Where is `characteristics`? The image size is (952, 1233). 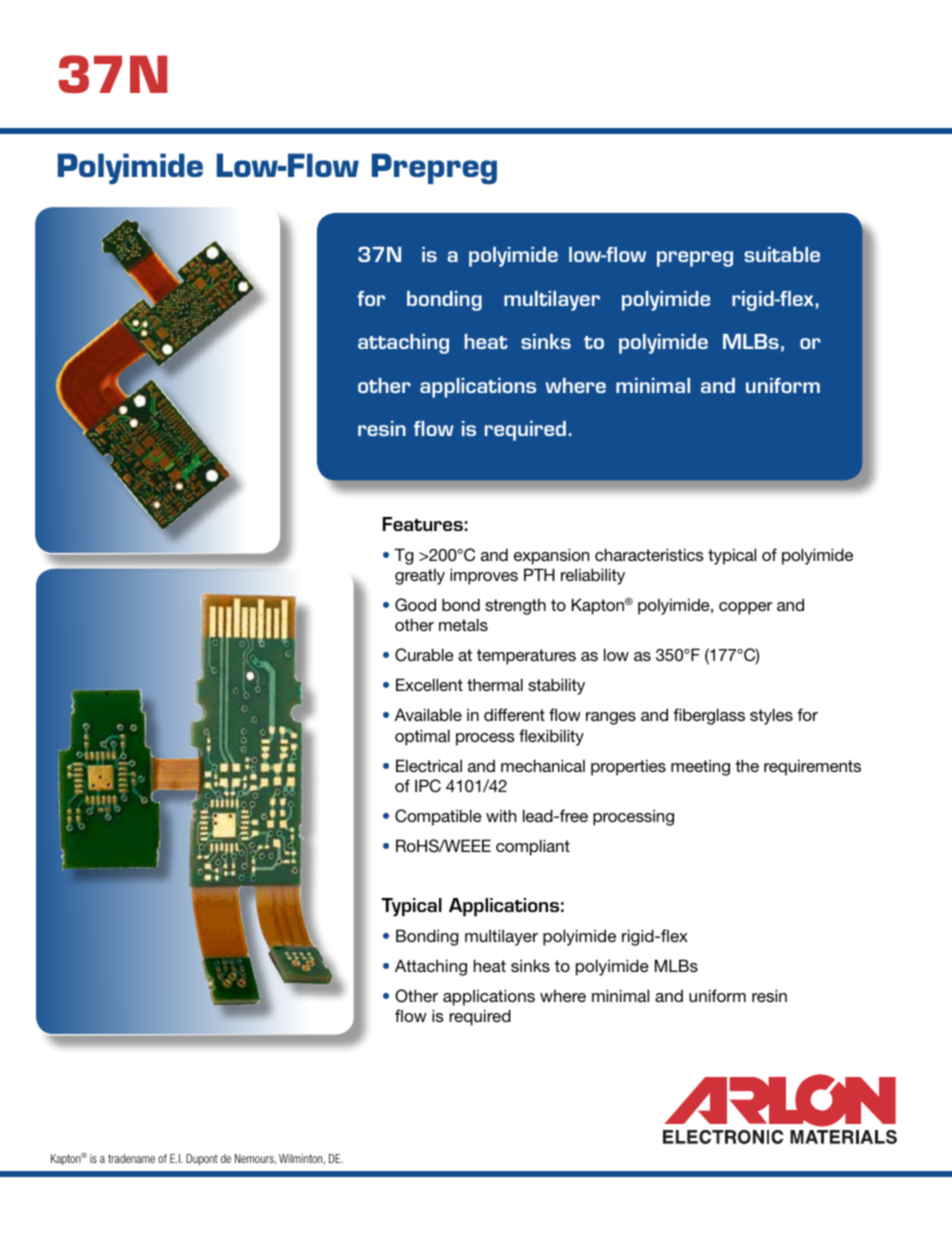 characteristics is located at coordinates (649, 554).
